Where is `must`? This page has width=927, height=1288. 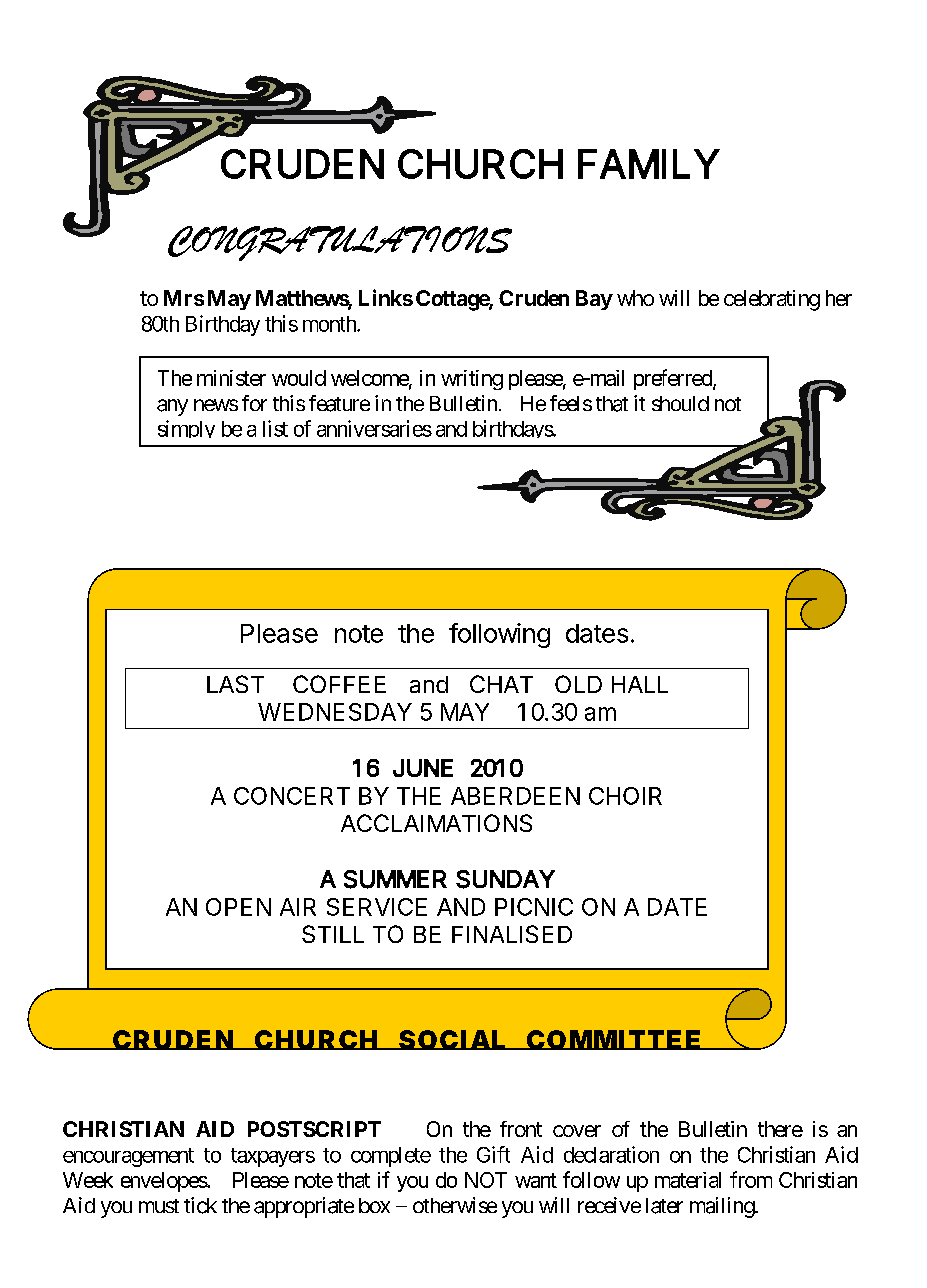 must is located at coordinates (159, 1206).
